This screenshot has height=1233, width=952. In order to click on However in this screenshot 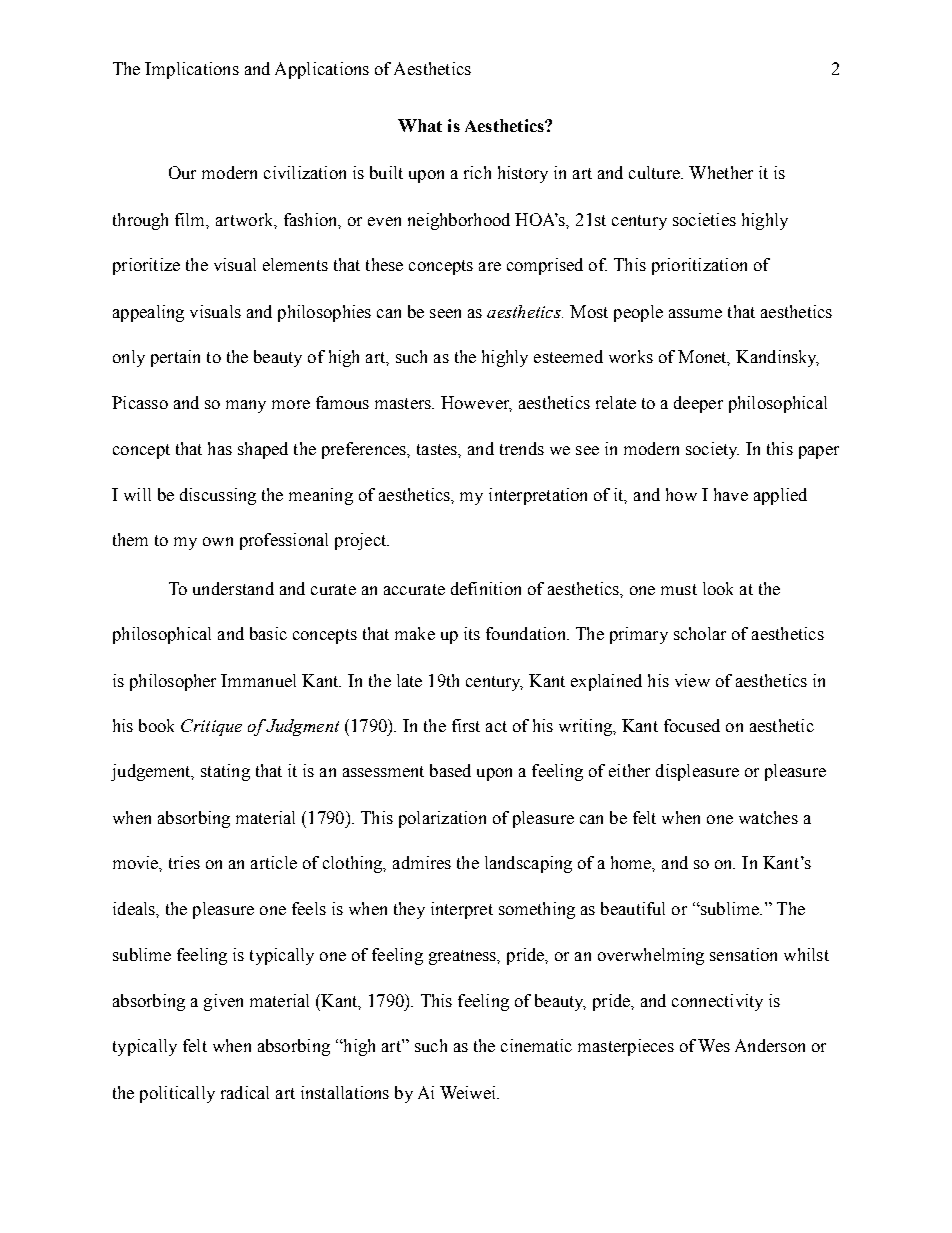, I will do `click(476, 404)`.
